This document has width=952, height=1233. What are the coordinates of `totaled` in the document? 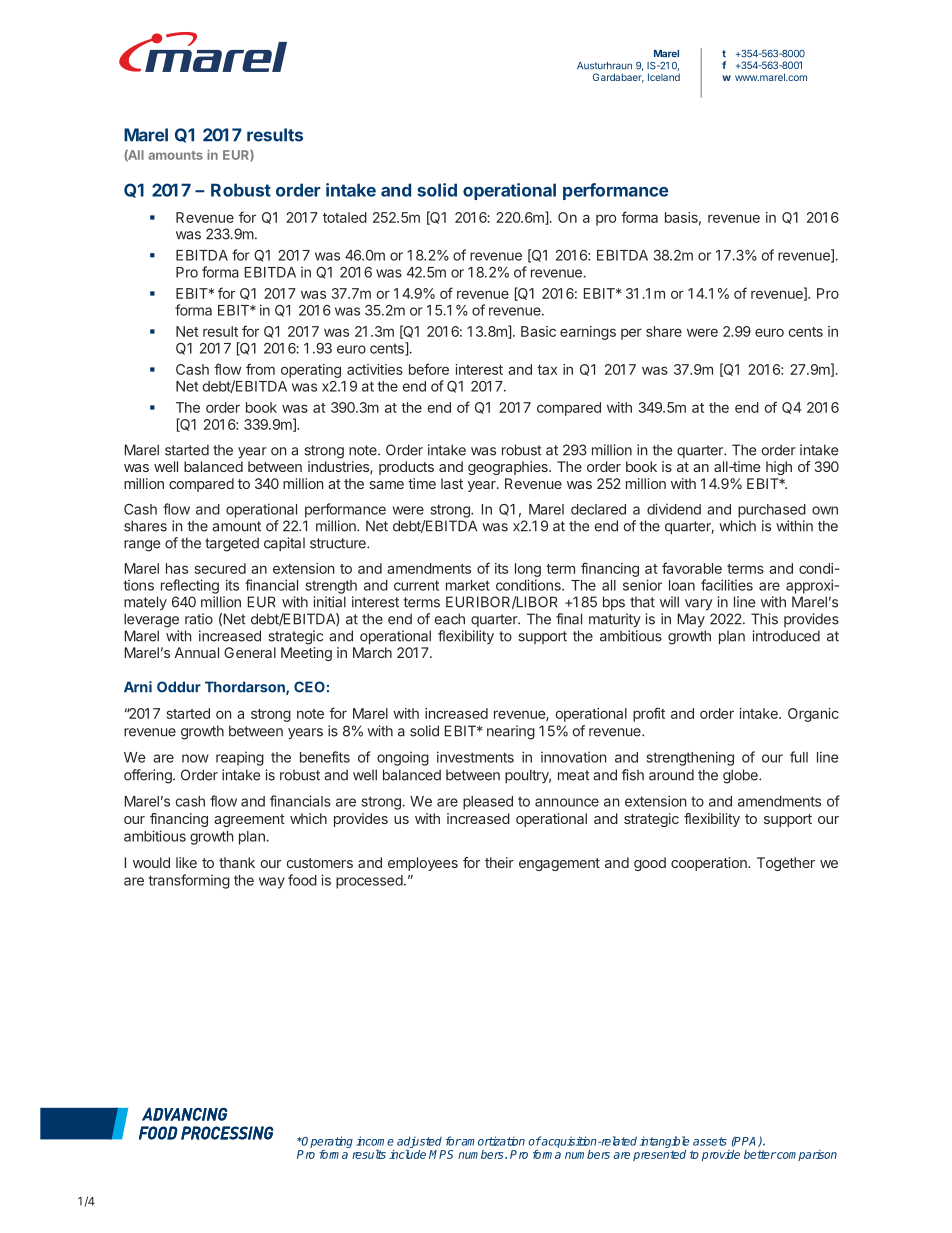 It's located at (345, 217).
